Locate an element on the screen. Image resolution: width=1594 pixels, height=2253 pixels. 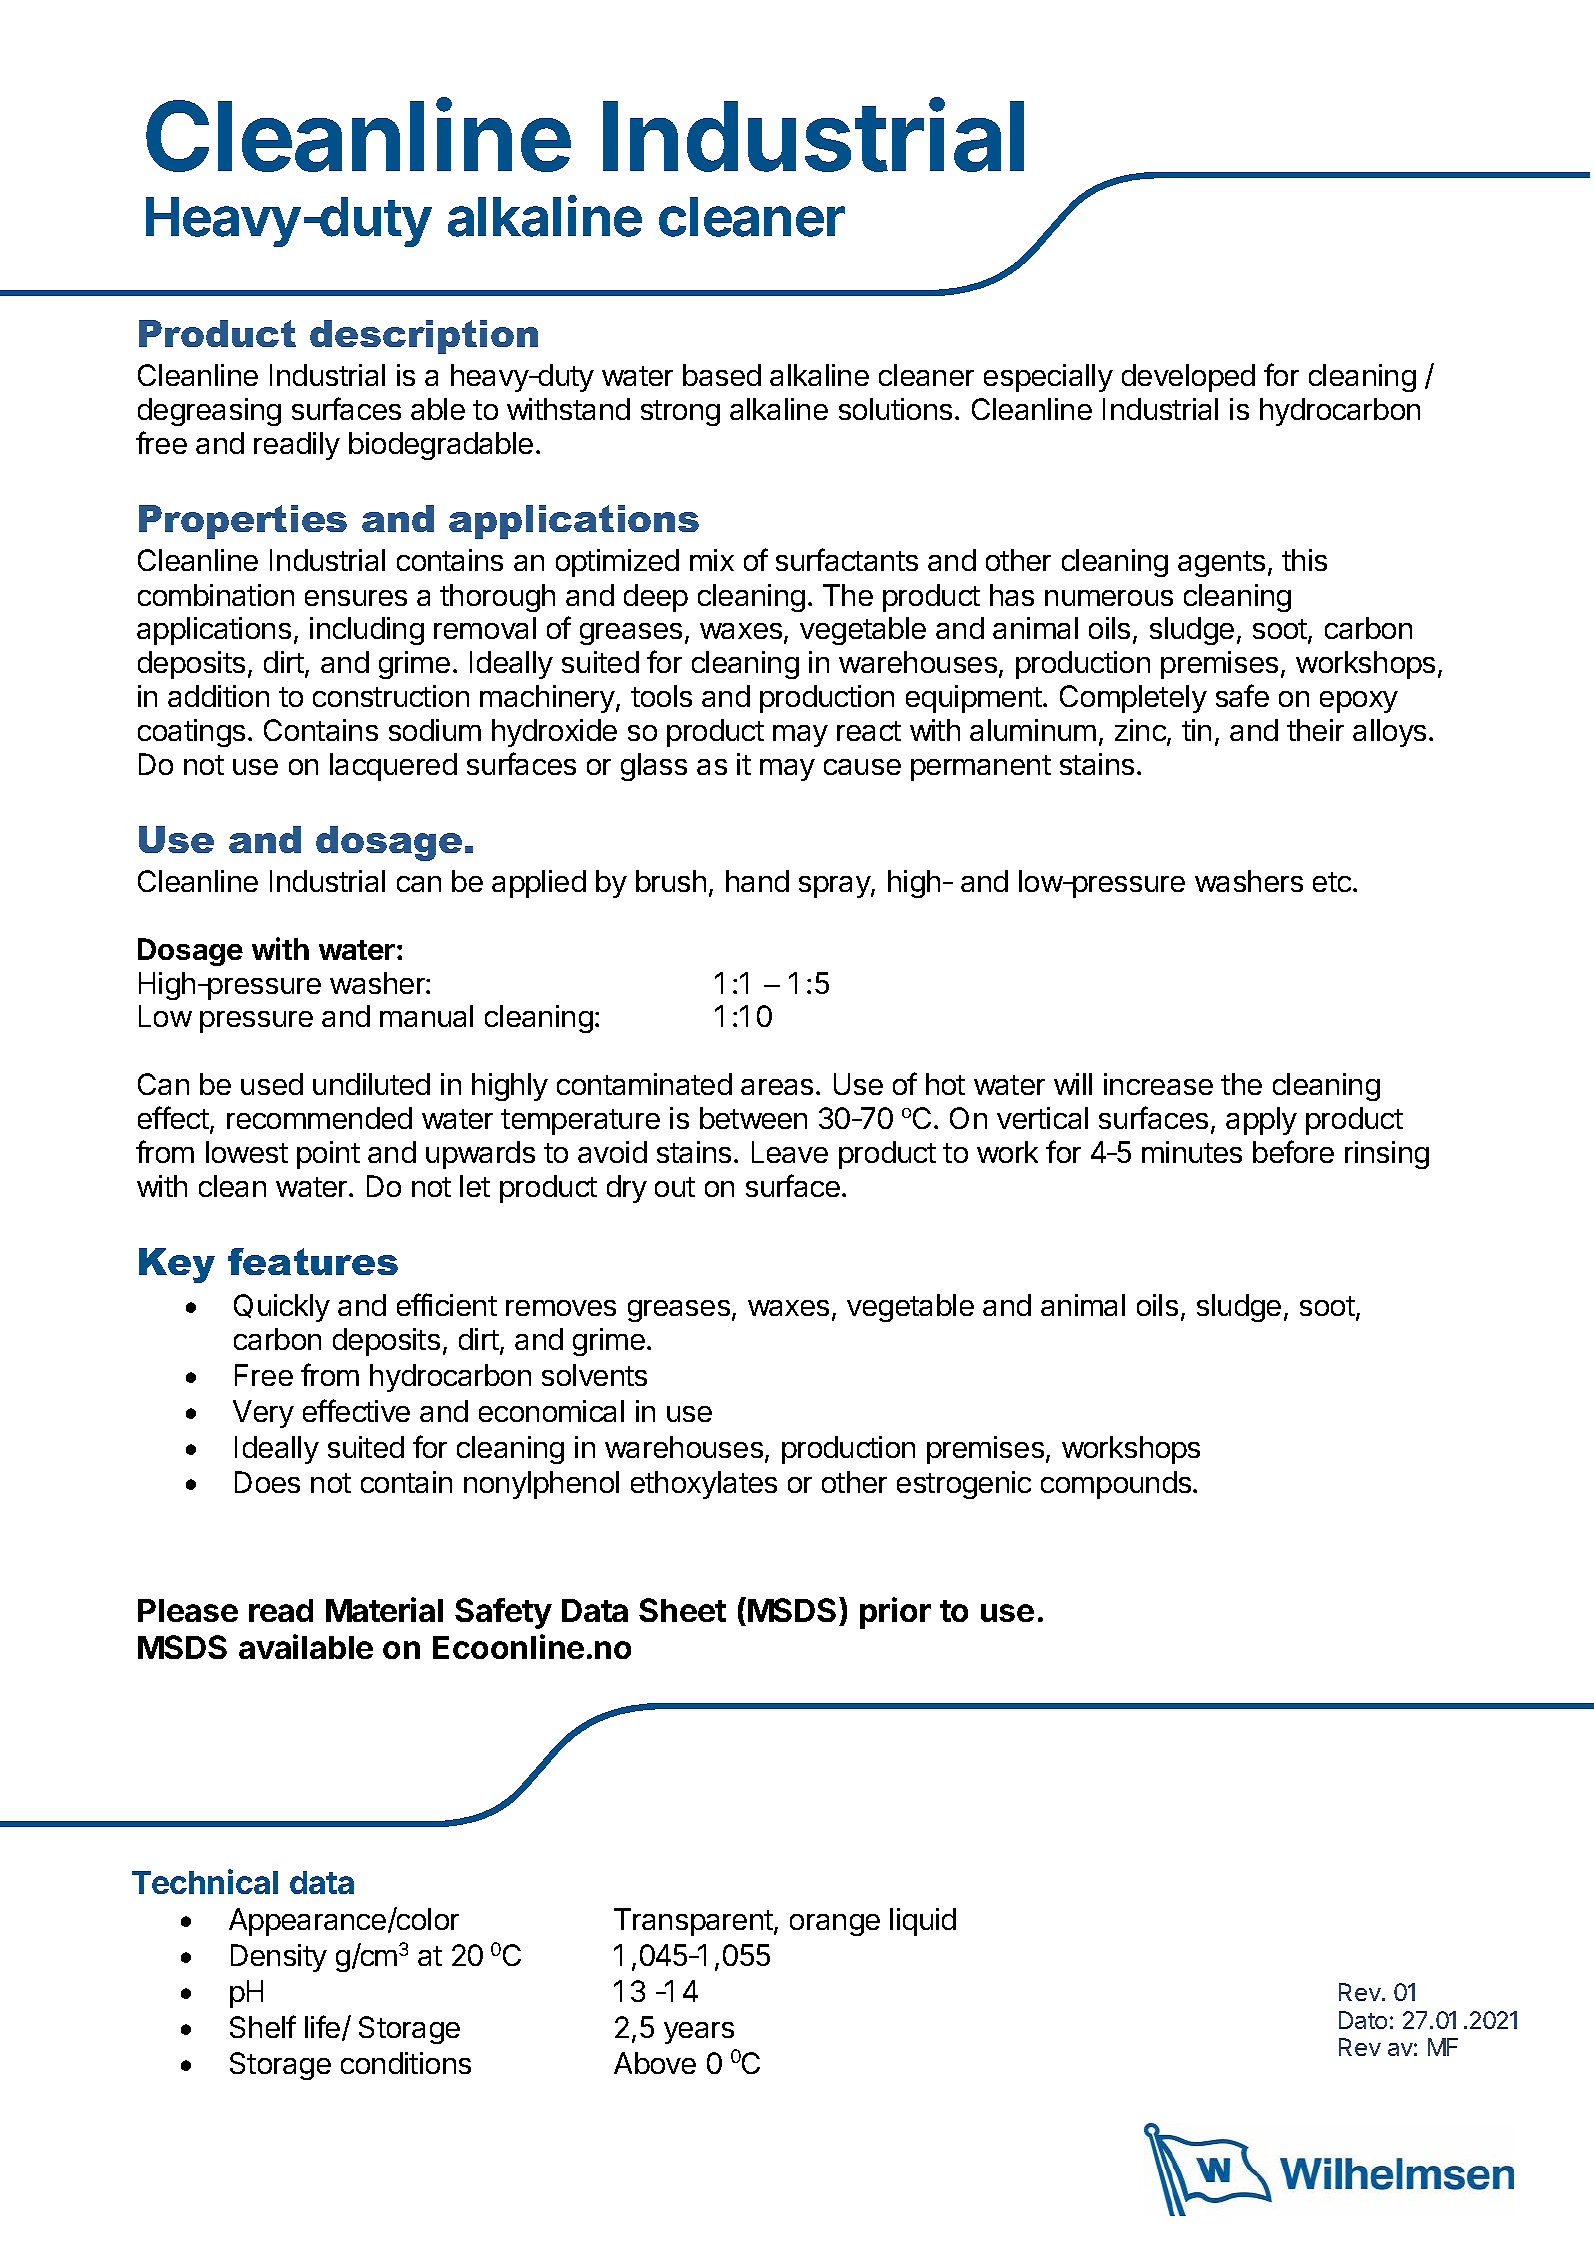
compounds is located at coordinates (1116, 1485).
